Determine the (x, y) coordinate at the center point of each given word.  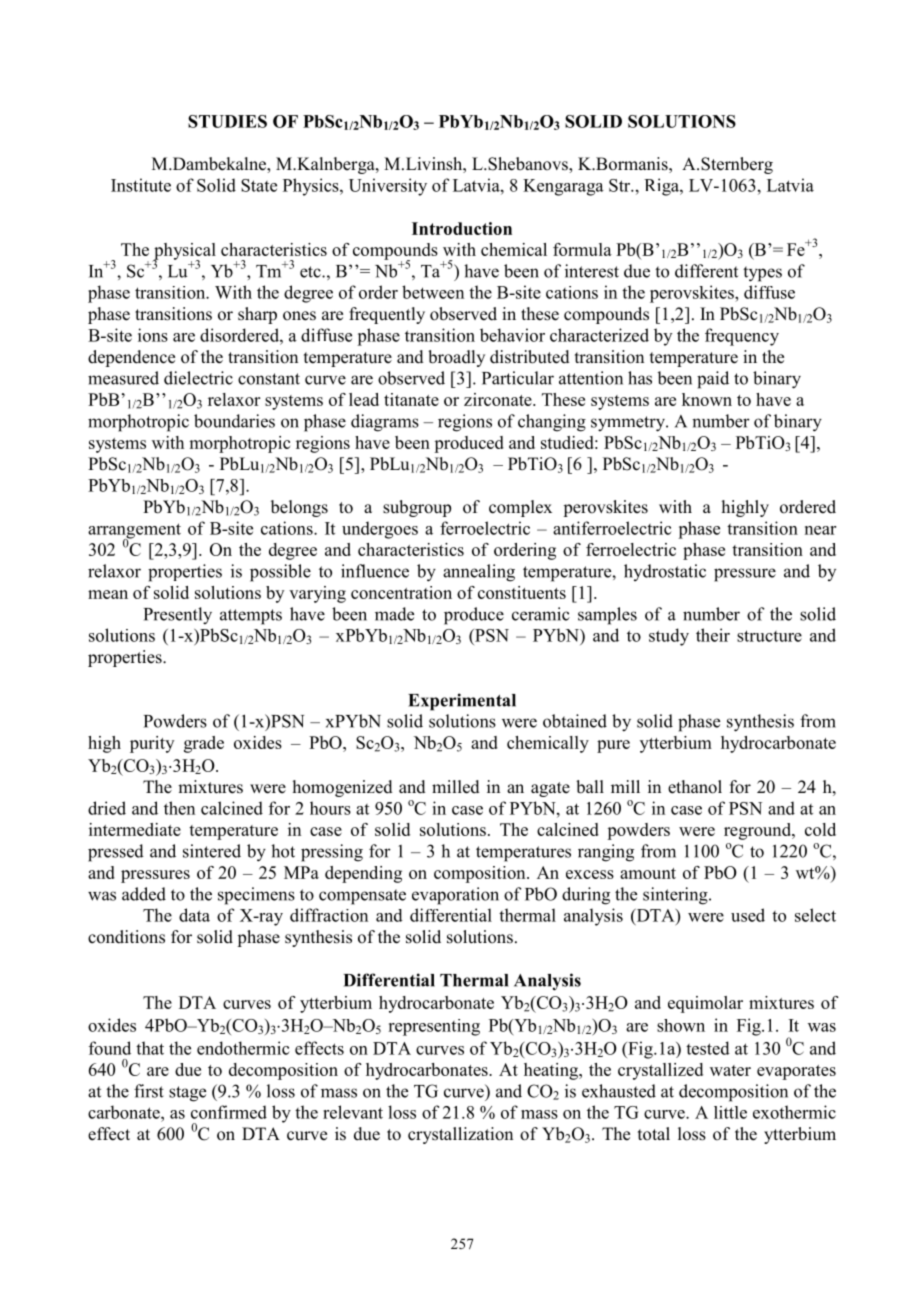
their (713, 635)
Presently (178, 616)
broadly (456, 358)
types (762, 274)
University (388, 187)
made (394, 614)
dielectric (198, 378)
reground (758, 831)
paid (713, 380)
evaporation (455, 896)
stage (187, 1094)
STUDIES (227, 121)
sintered (212, 851)
